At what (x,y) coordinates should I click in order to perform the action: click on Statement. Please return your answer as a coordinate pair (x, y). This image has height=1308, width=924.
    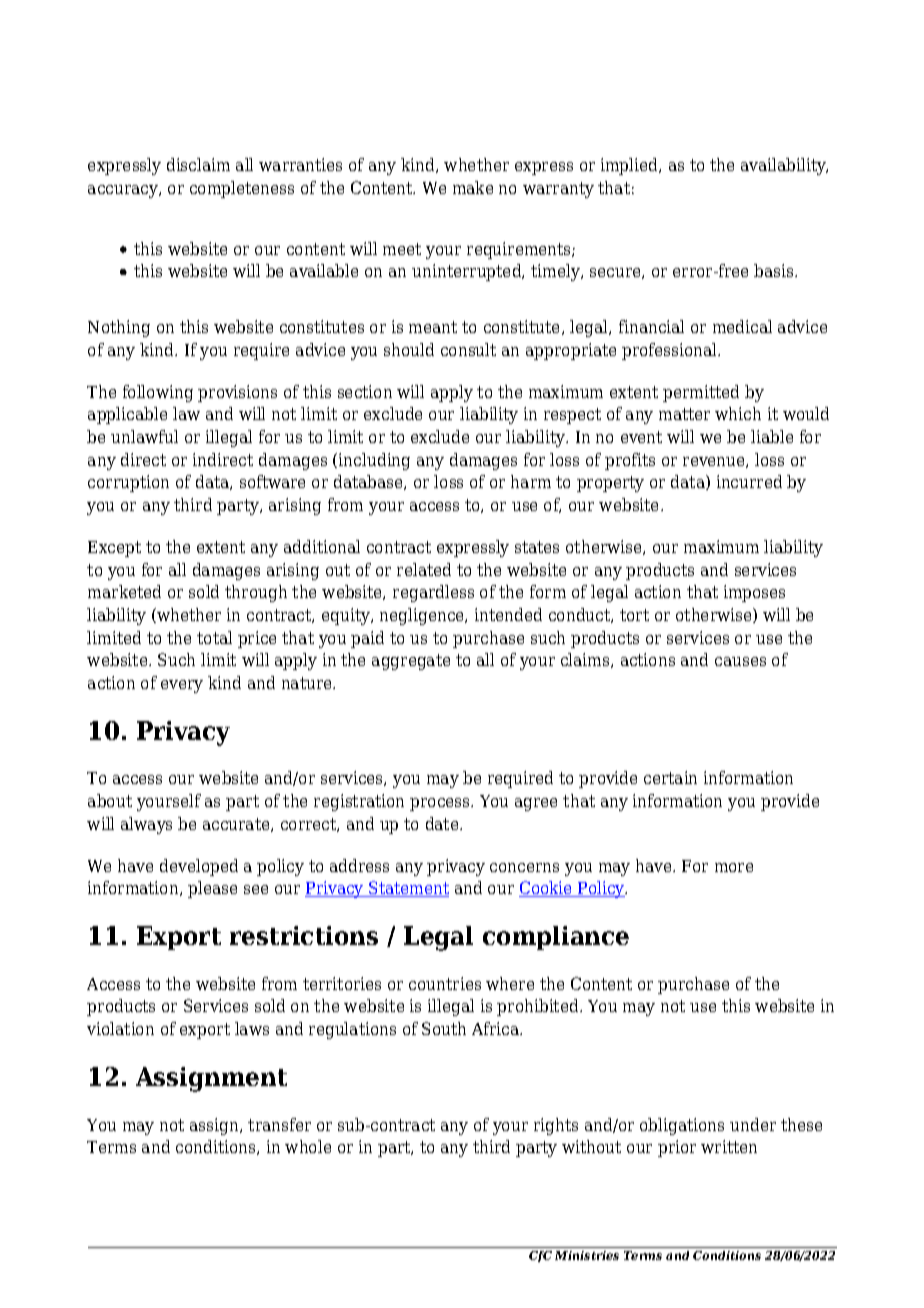
    Looking at the image, I should click on (408, 889).
